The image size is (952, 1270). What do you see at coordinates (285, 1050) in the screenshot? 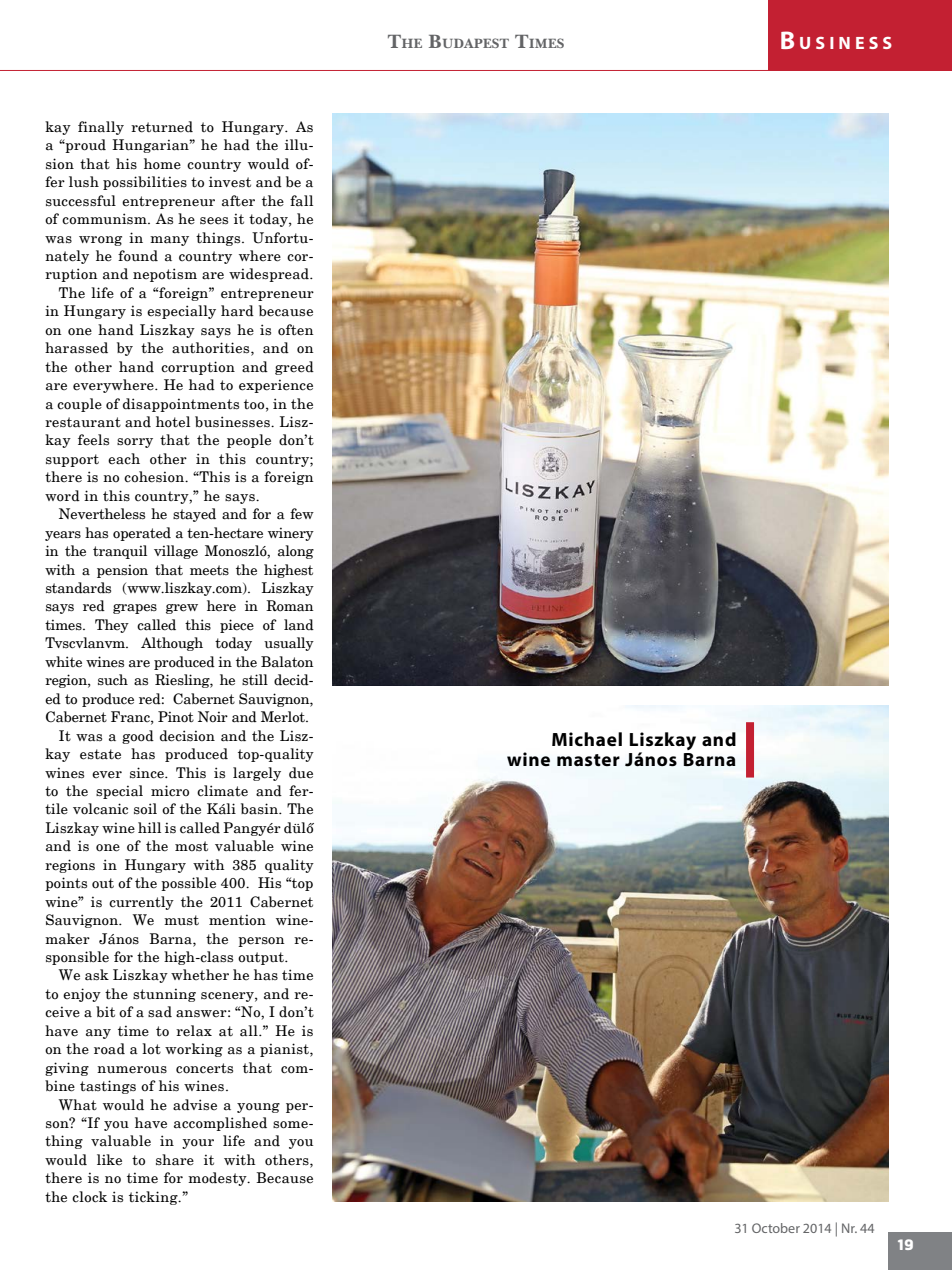
I see `pianist` at bounding box center [285, 1050].
